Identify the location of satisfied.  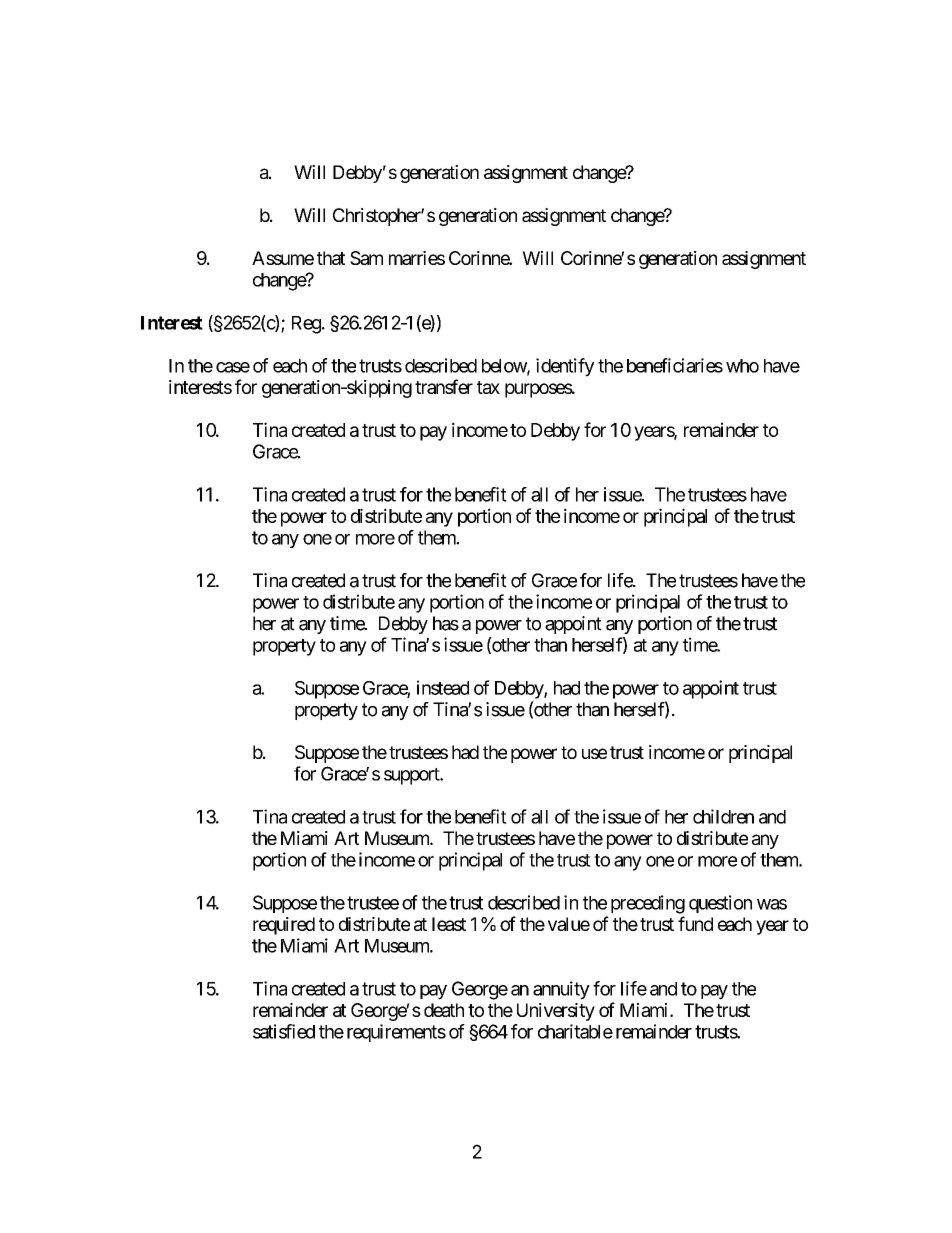
(284, 1031).
